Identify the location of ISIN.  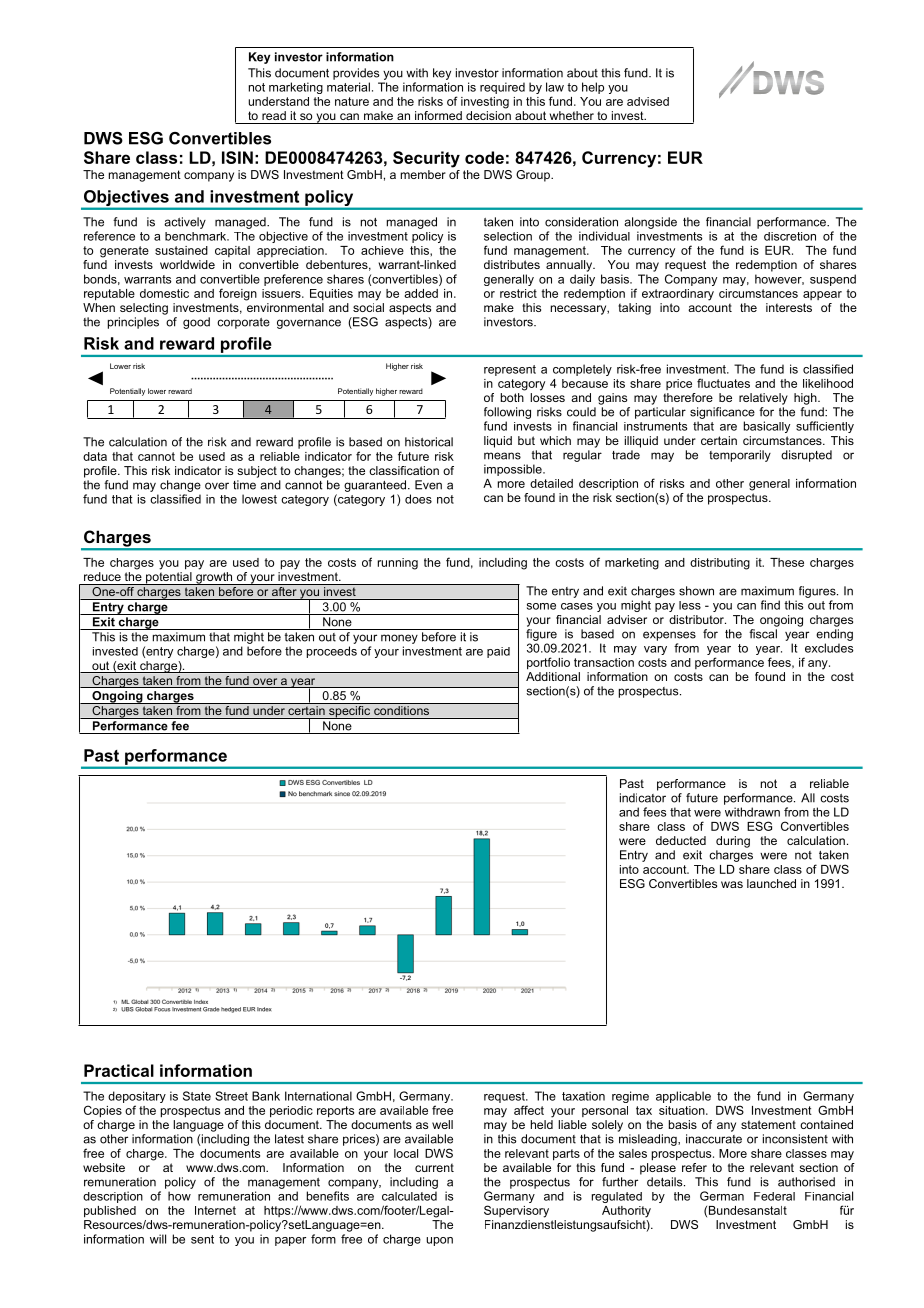
(237, 157).
